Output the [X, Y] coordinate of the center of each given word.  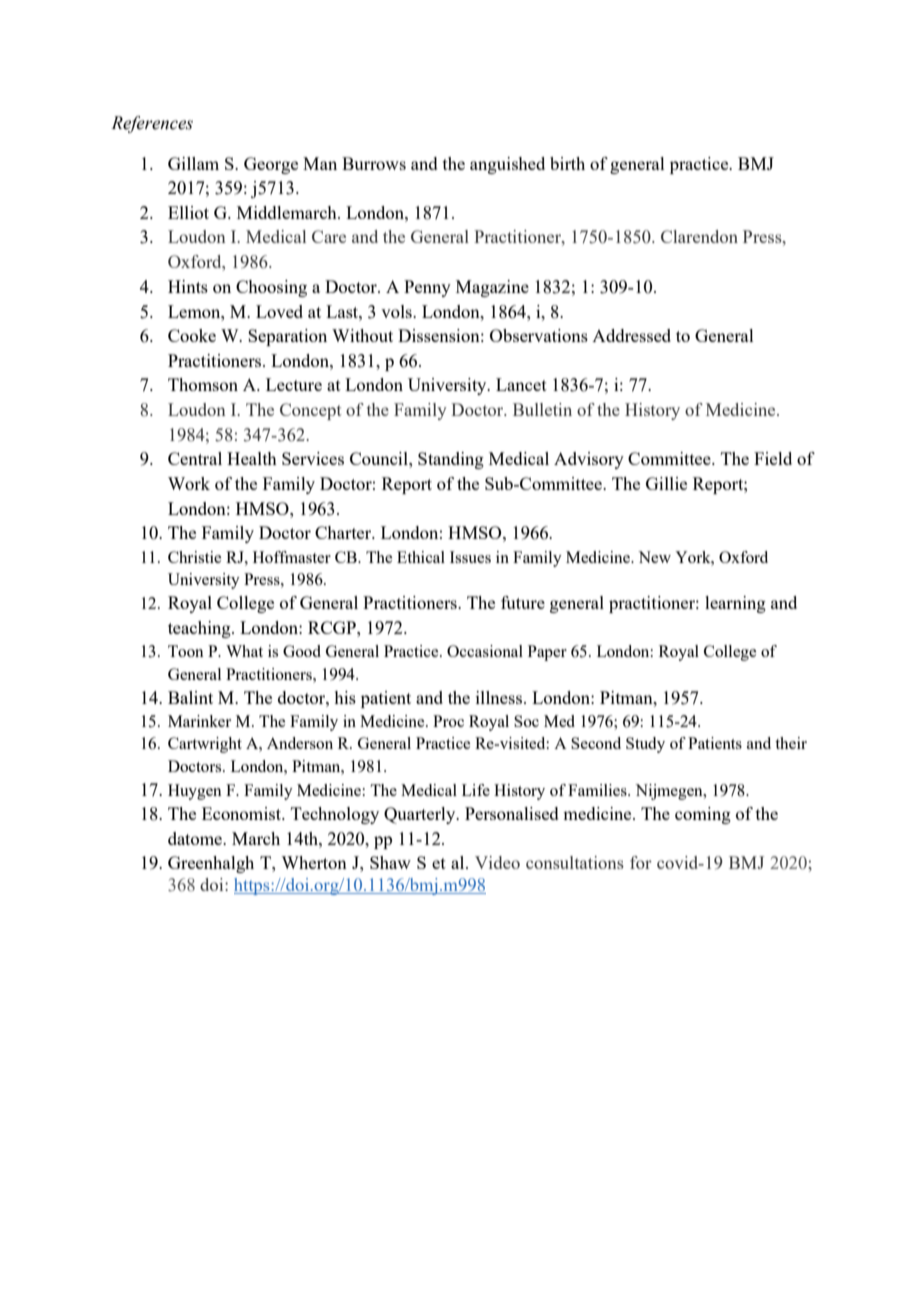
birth [567, 163]
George [271, 165]
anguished [507, 165]
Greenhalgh [211, 864]
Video [497, 862]
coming [703, 815]
